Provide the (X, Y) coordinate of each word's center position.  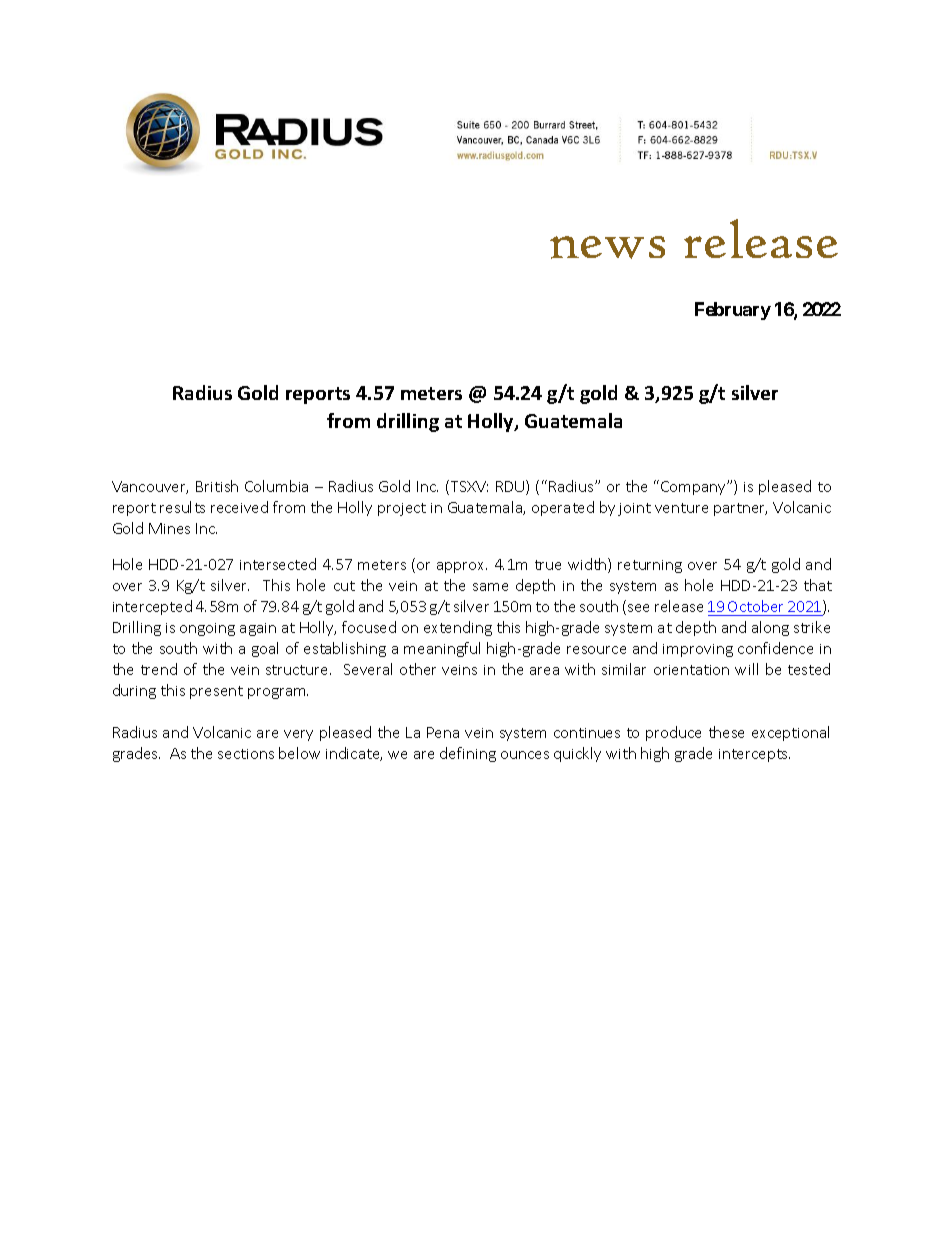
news (607, 247)
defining (468, 754)
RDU (511, 487)
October (755, 606)
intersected (278, 564)
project (402, 509)
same (490, 587)
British (217, 486)
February (733, 311)
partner (740, 509)
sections (246, 754)
